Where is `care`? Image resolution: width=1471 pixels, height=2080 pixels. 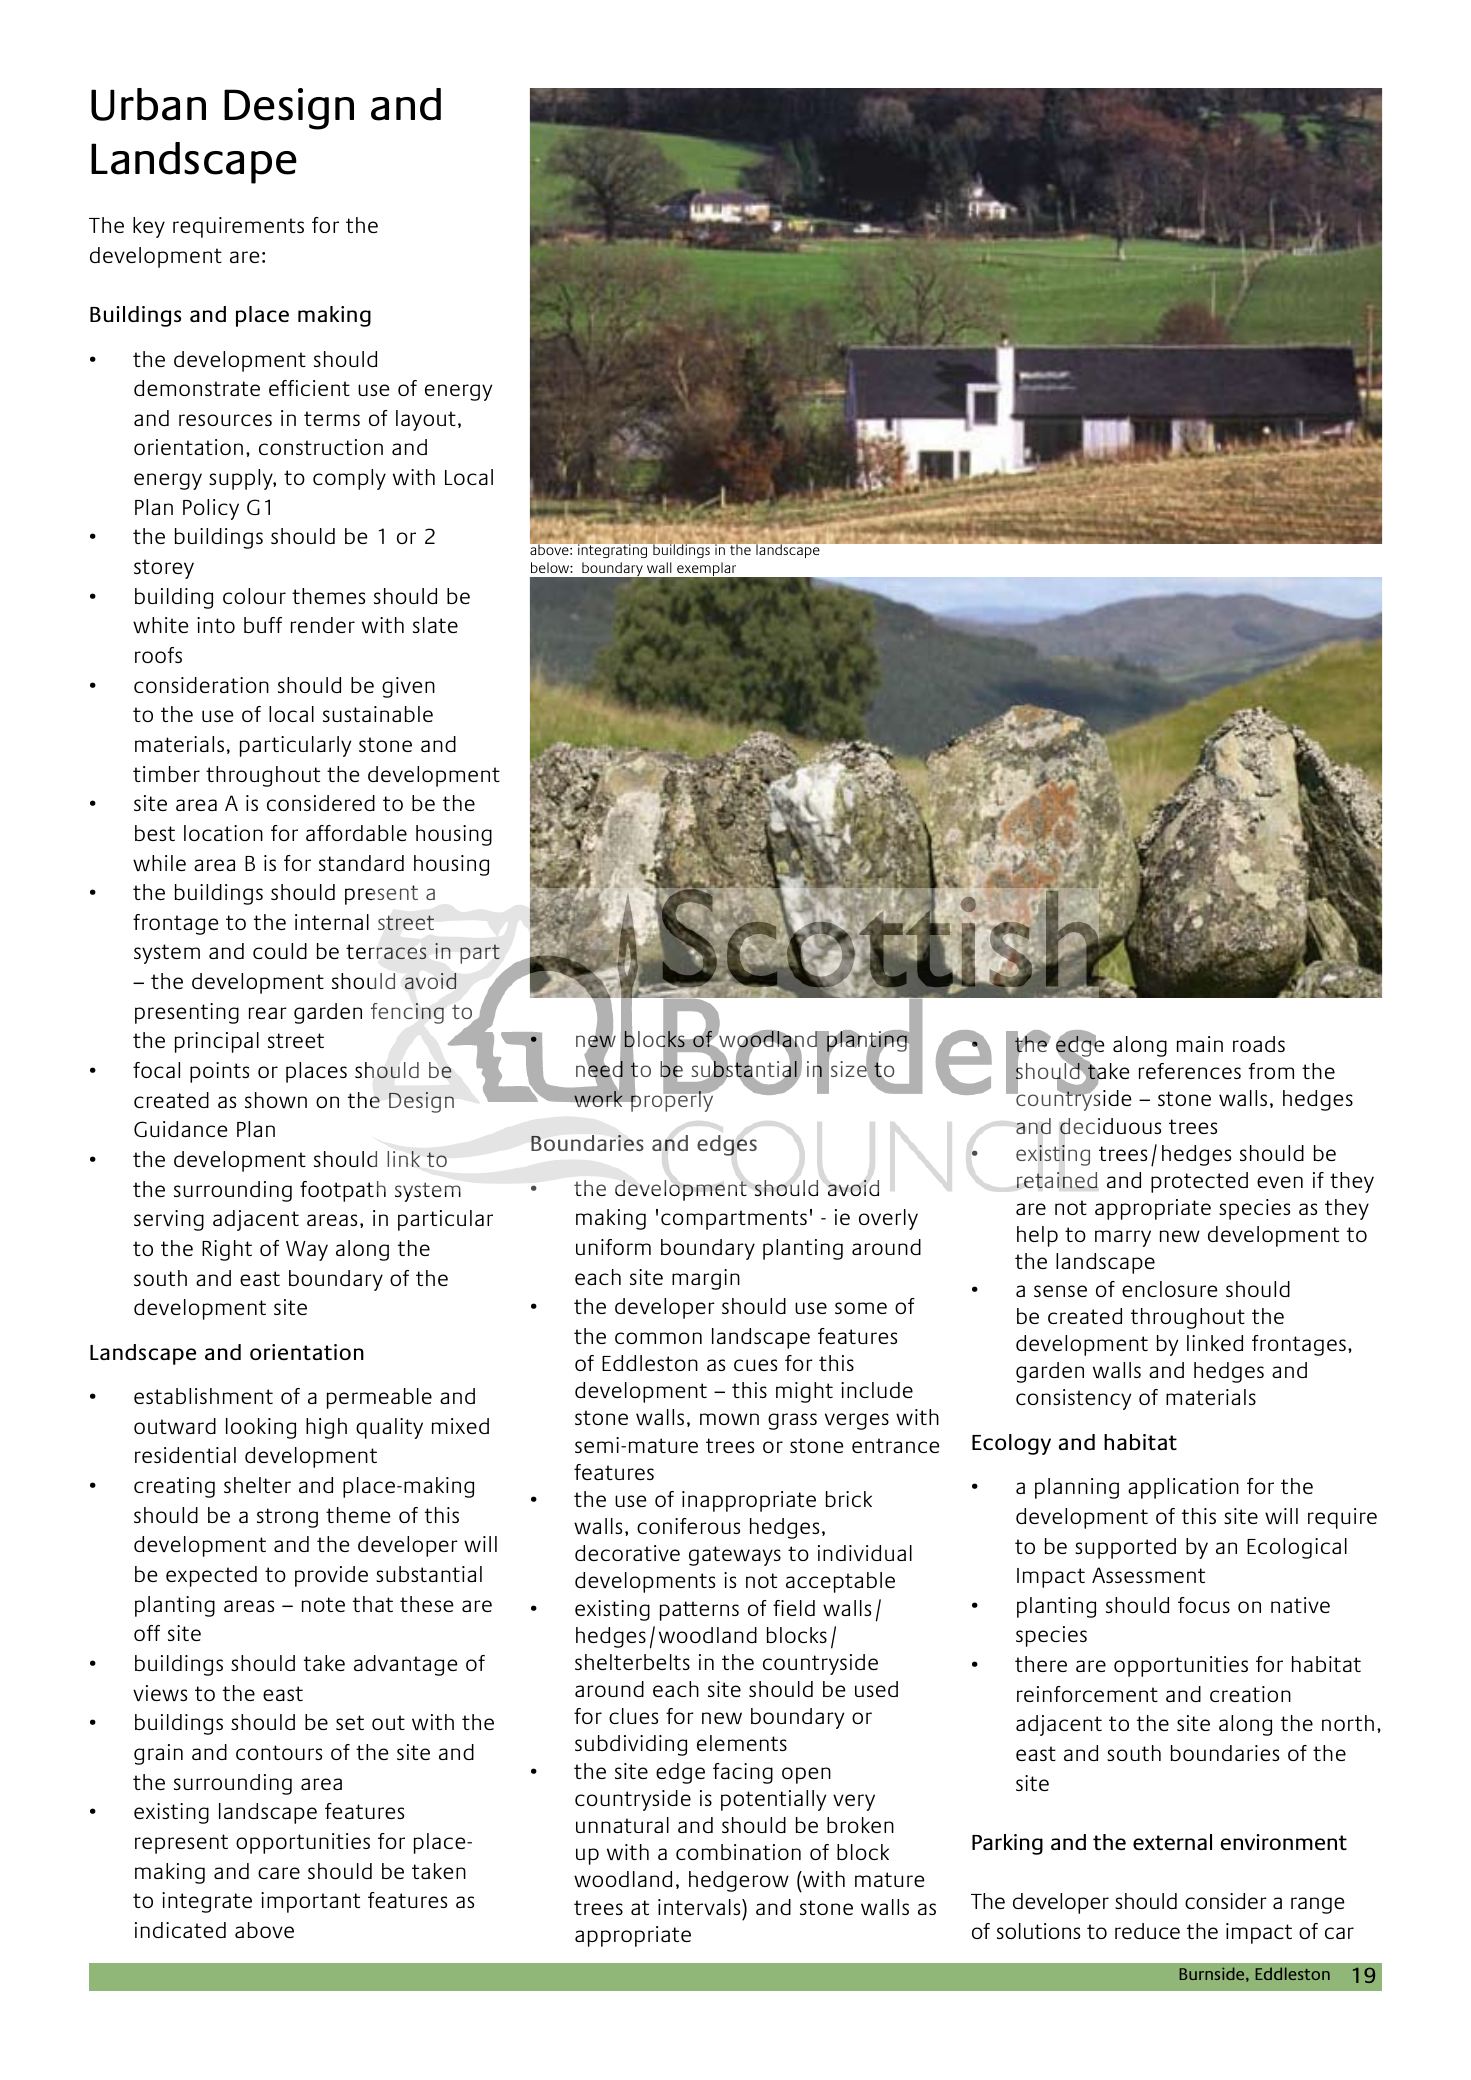
care is located at coordinates (279, 1873).
